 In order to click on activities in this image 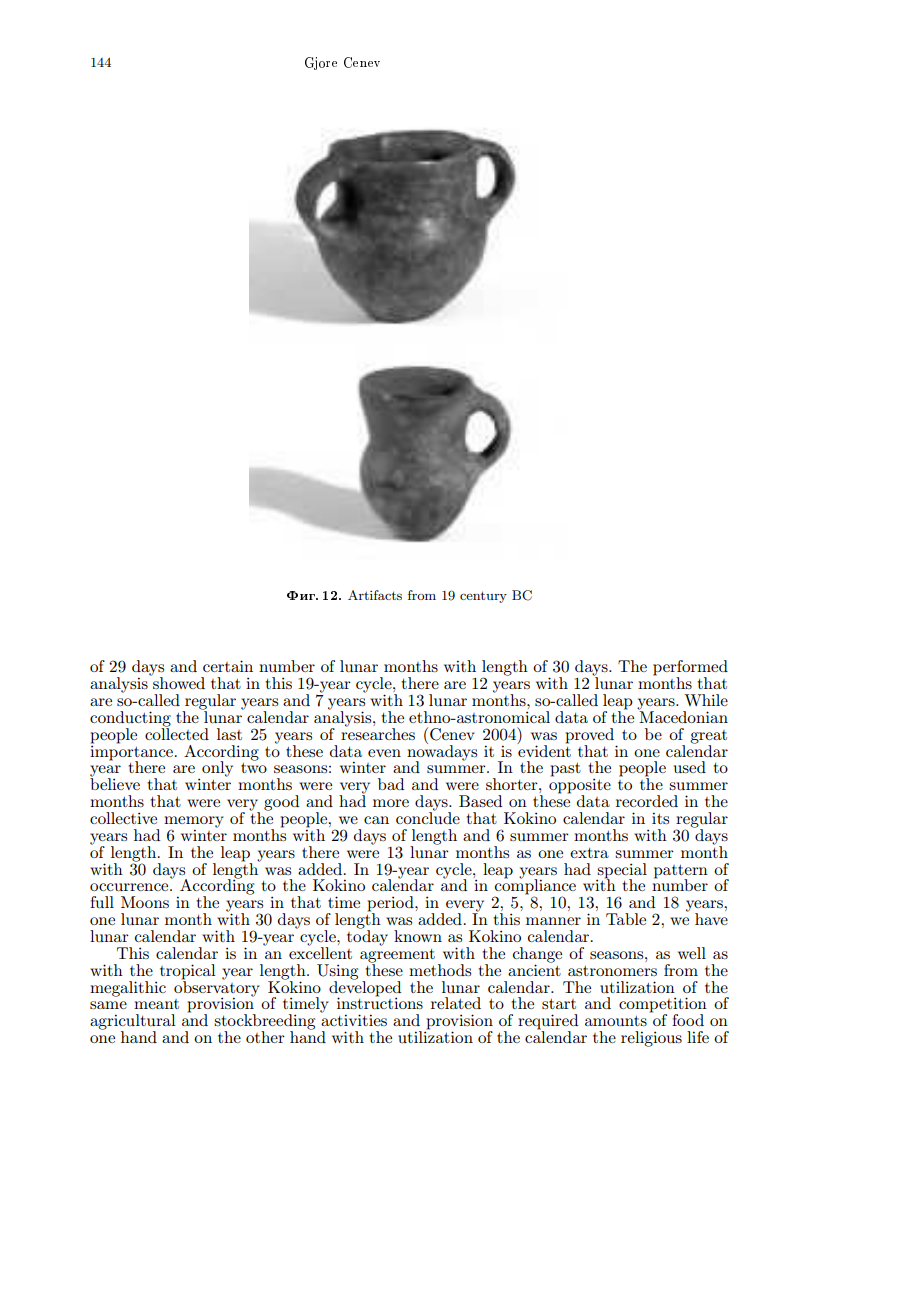, I will do `click(354, 1020)`.
